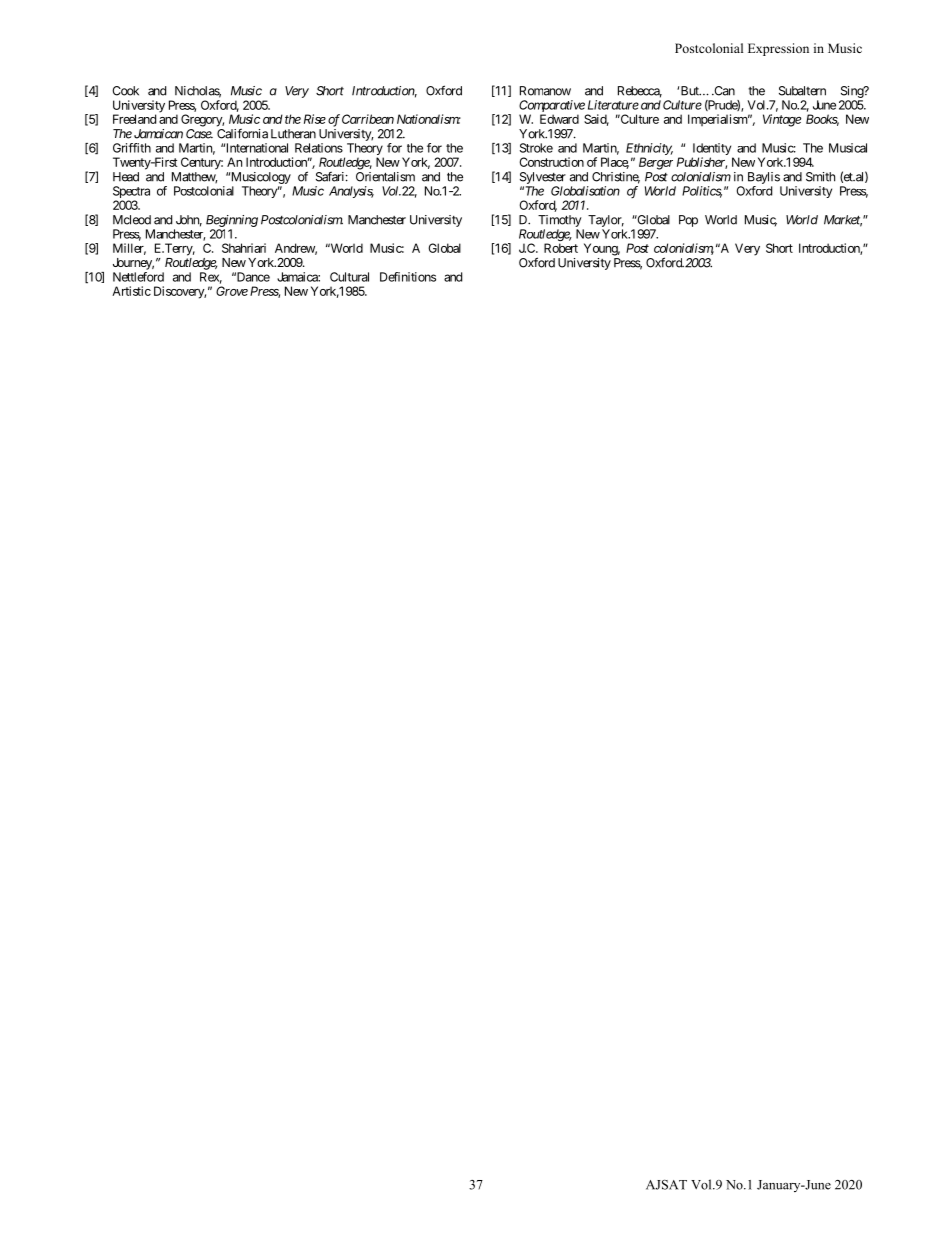  What do you see at coordinates (349, 277) in the page?
I see `Cultural` at bounding box center [349, 277].
